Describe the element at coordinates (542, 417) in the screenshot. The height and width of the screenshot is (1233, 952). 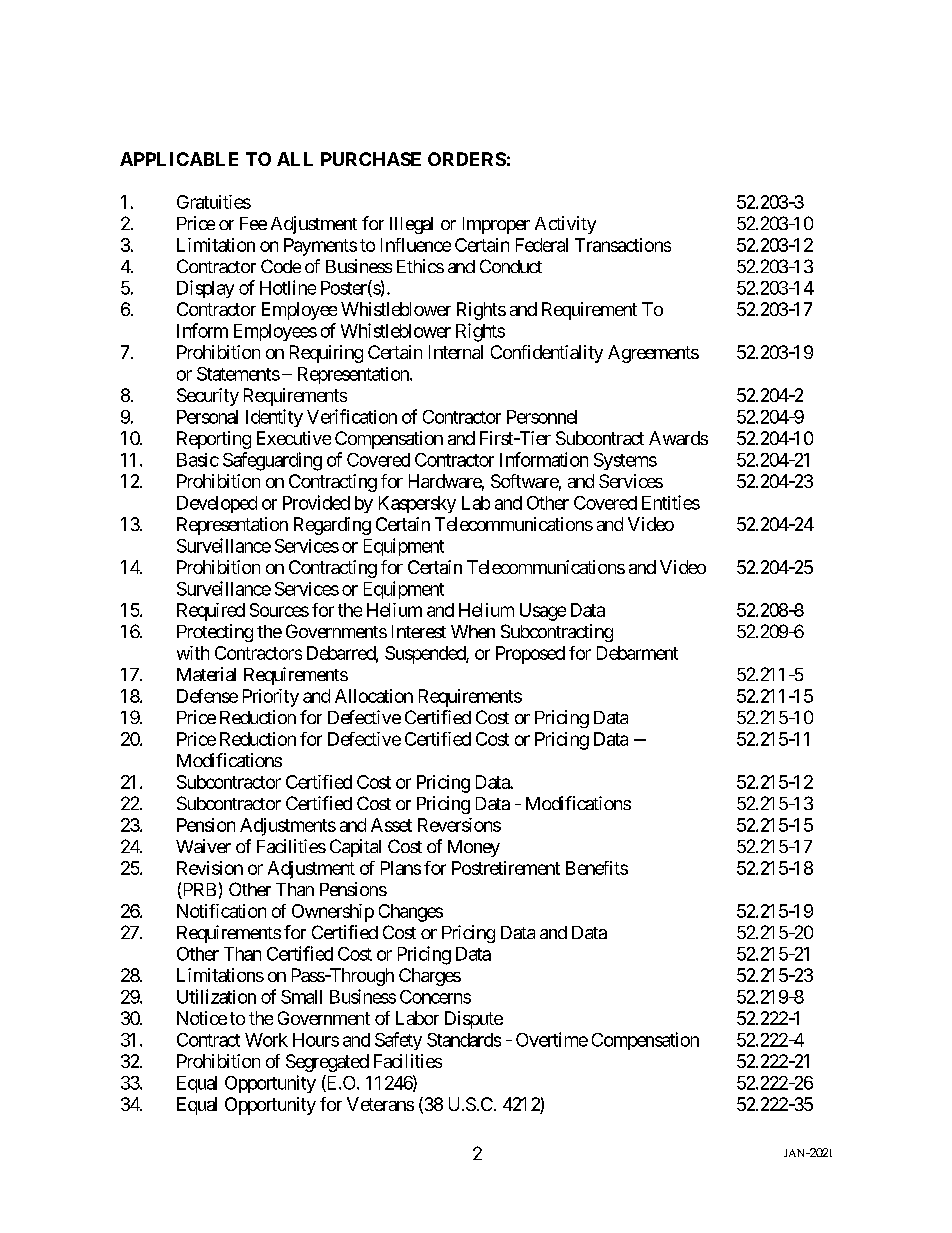
I see `Personnel` at that location.
